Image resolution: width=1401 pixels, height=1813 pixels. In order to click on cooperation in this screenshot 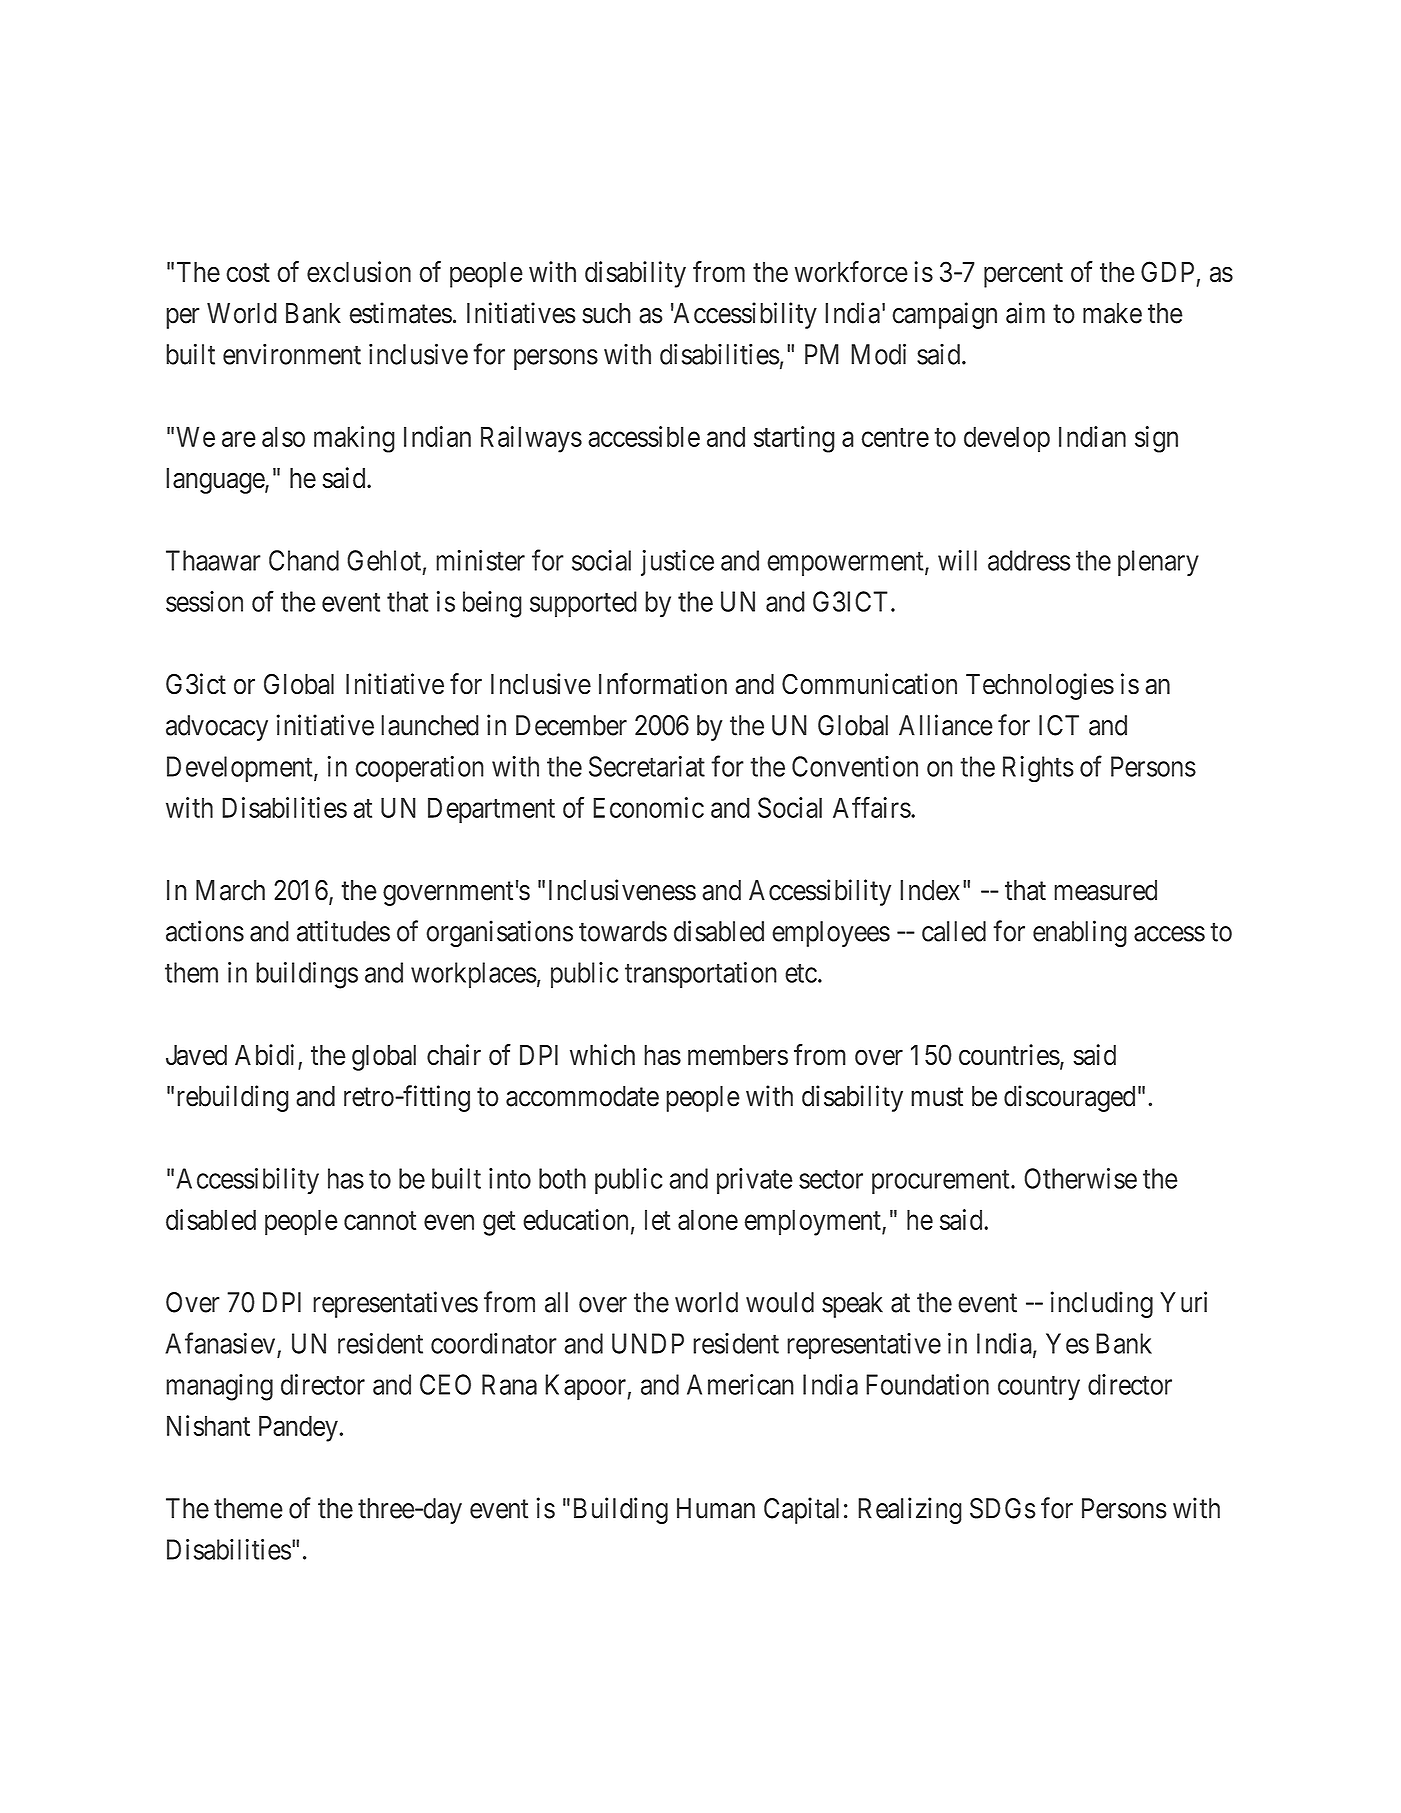, I will do `click(420, 769)`.
